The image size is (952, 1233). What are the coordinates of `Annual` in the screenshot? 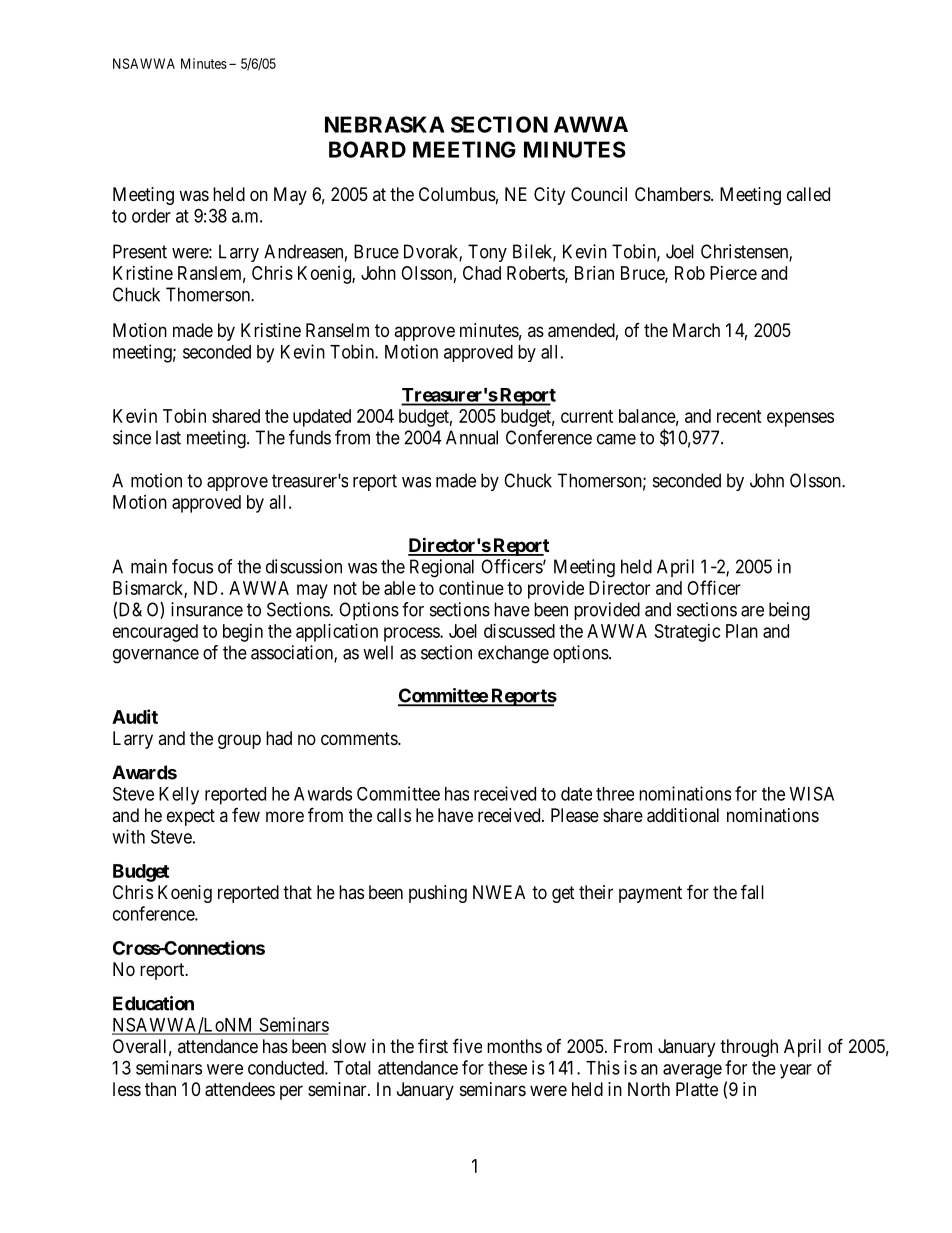 It's located at (472, 437).
